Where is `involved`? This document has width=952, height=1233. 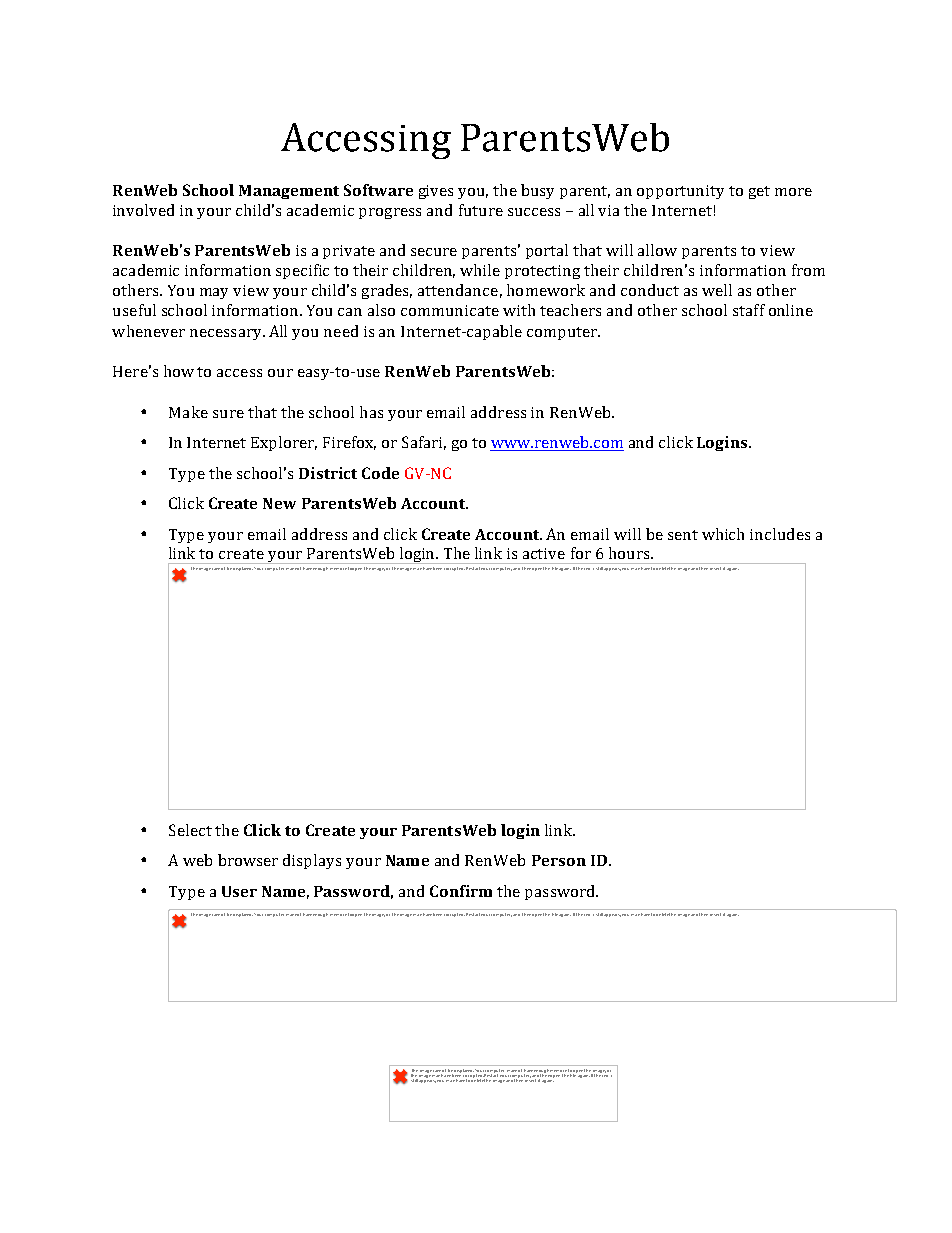
involved is located at coordinates (143, 210).
